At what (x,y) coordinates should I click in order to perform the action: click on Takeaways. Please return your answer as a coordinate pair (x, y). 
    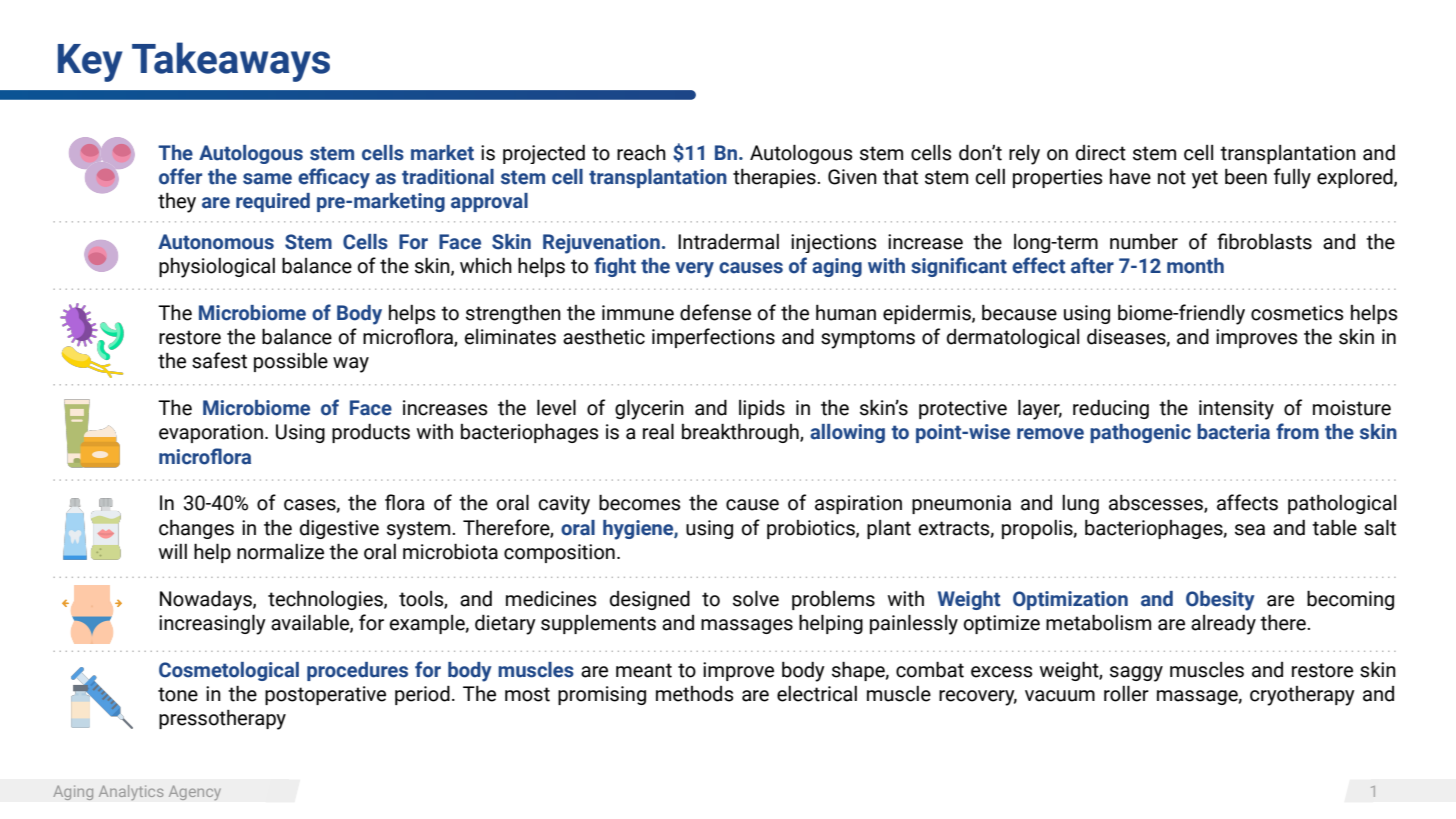
    Looking at the image, I should click on (231, 62).
